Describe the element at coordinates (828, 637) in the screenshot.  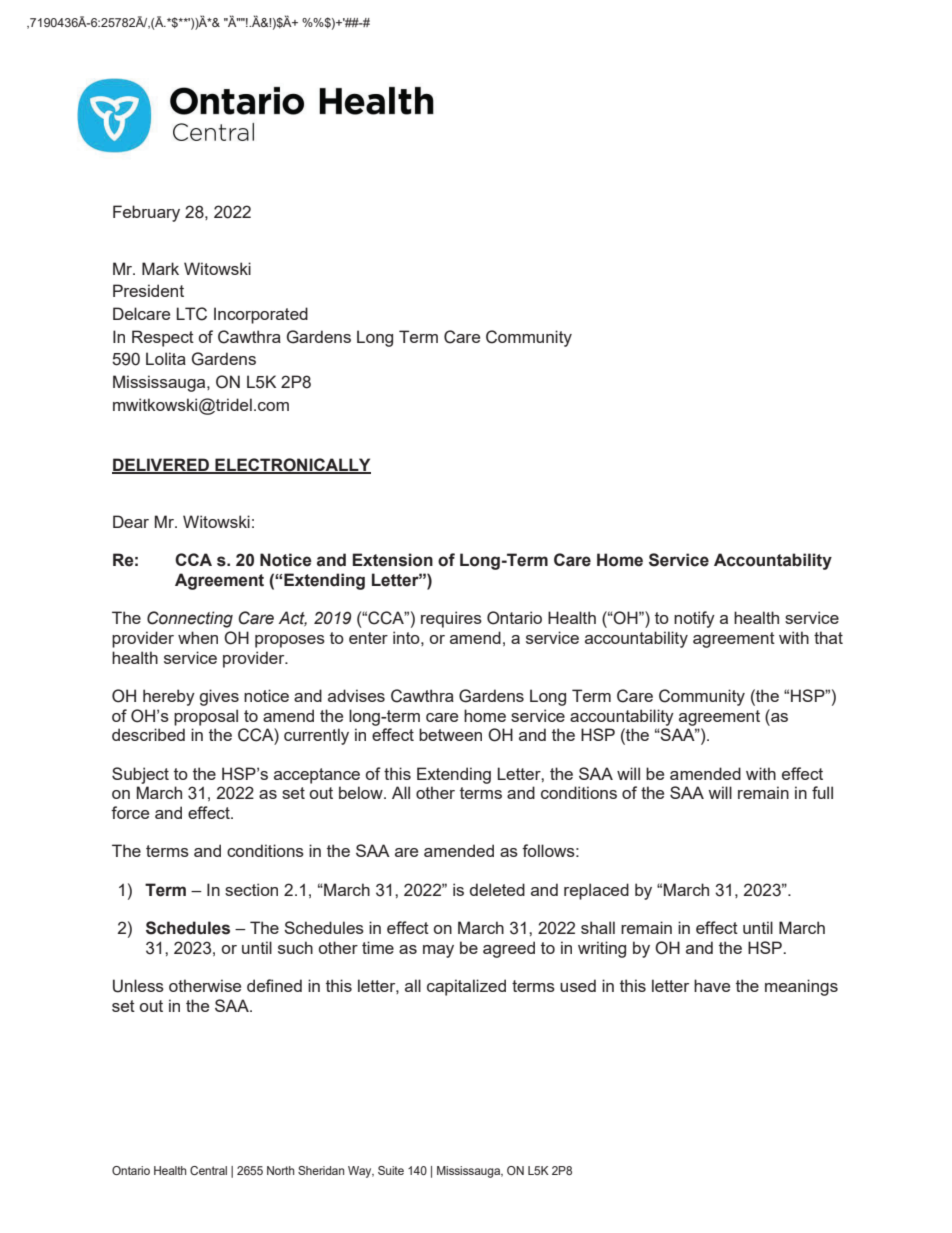
I see `that` at that location.
